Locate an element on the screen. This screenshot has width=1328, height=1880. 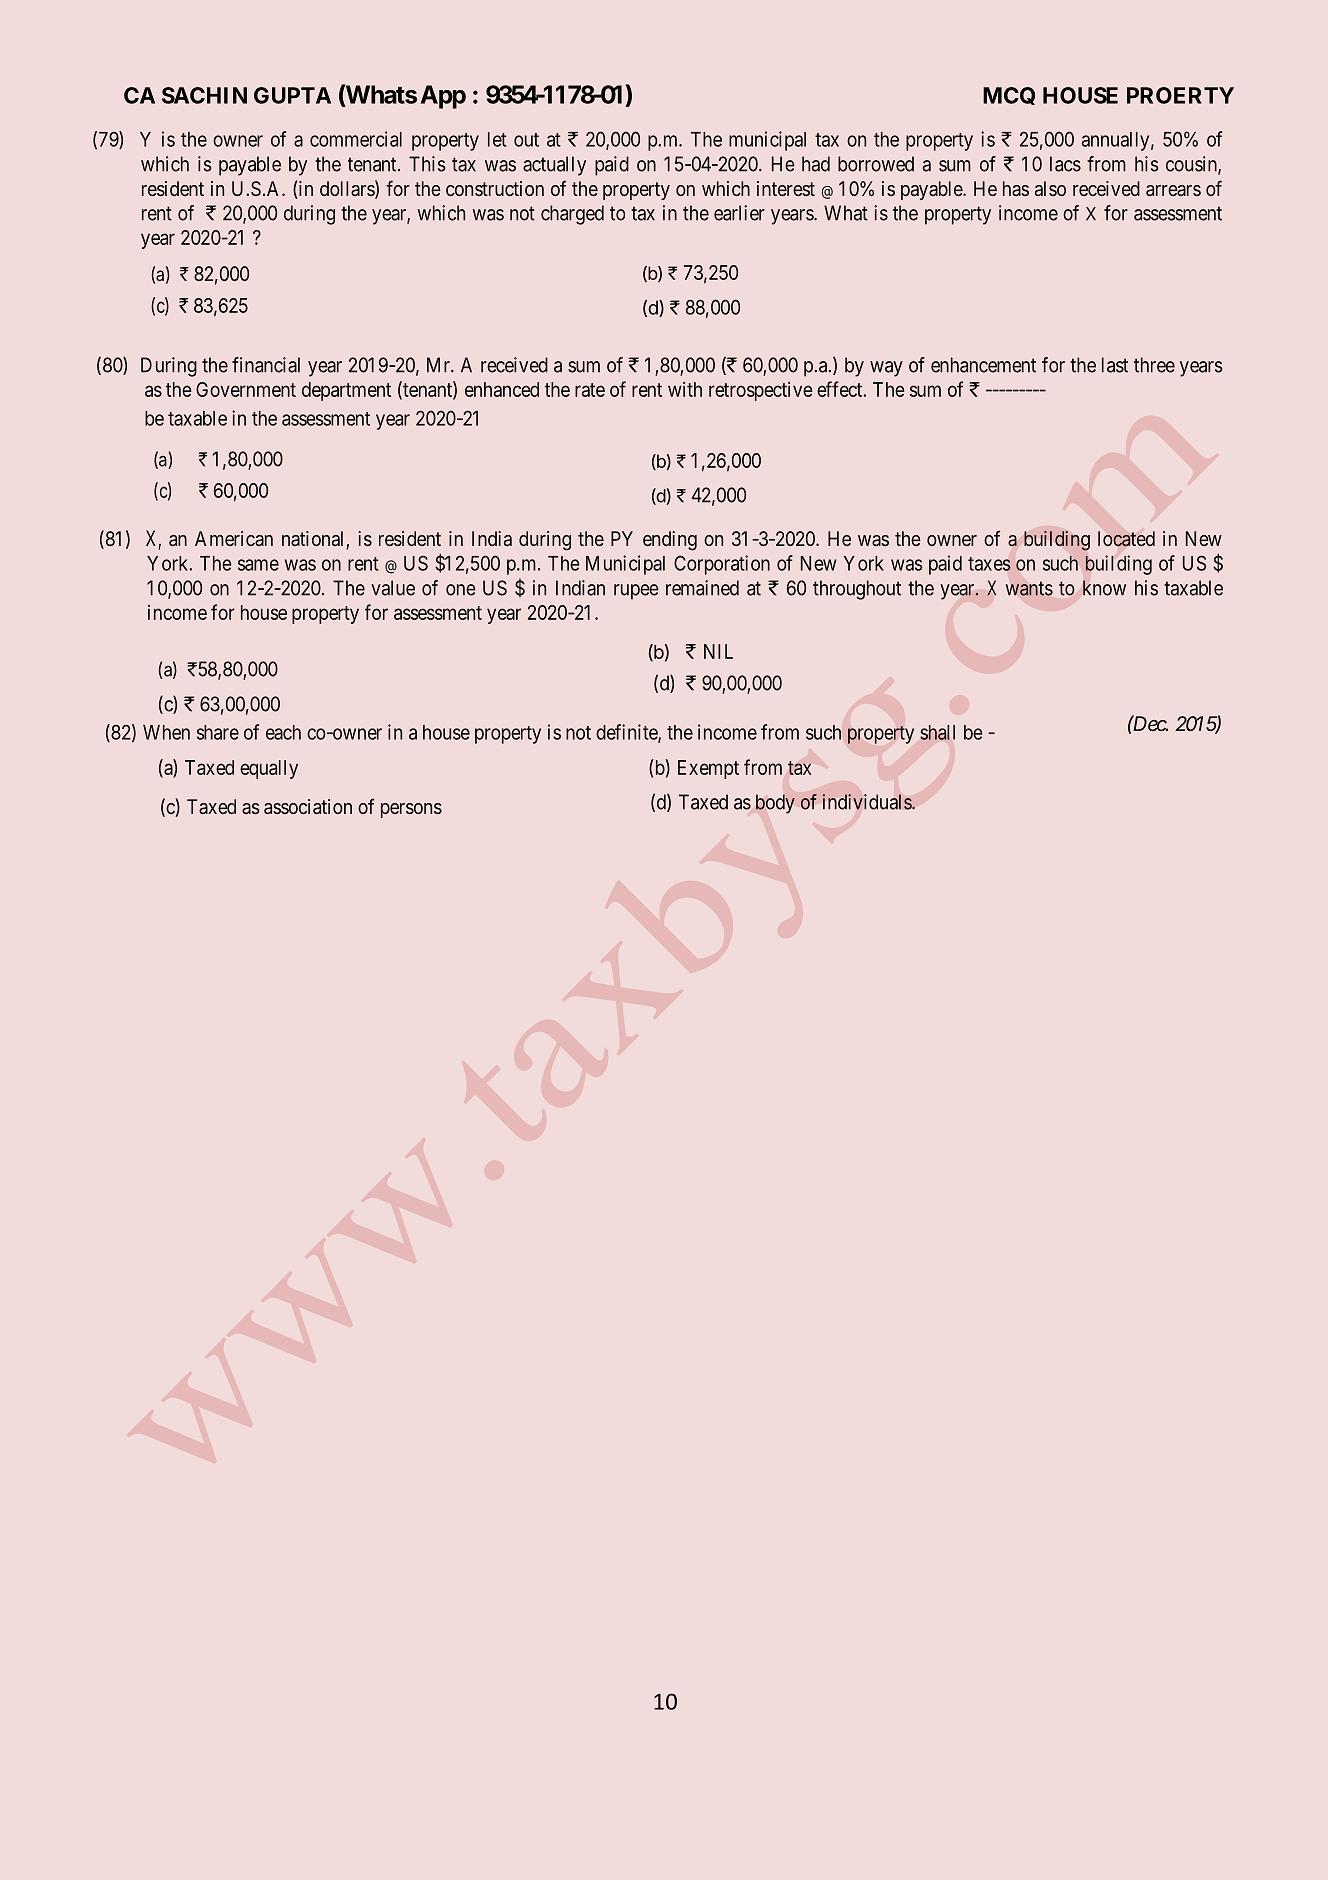
Exempt is located at coordinates (708, 769).
